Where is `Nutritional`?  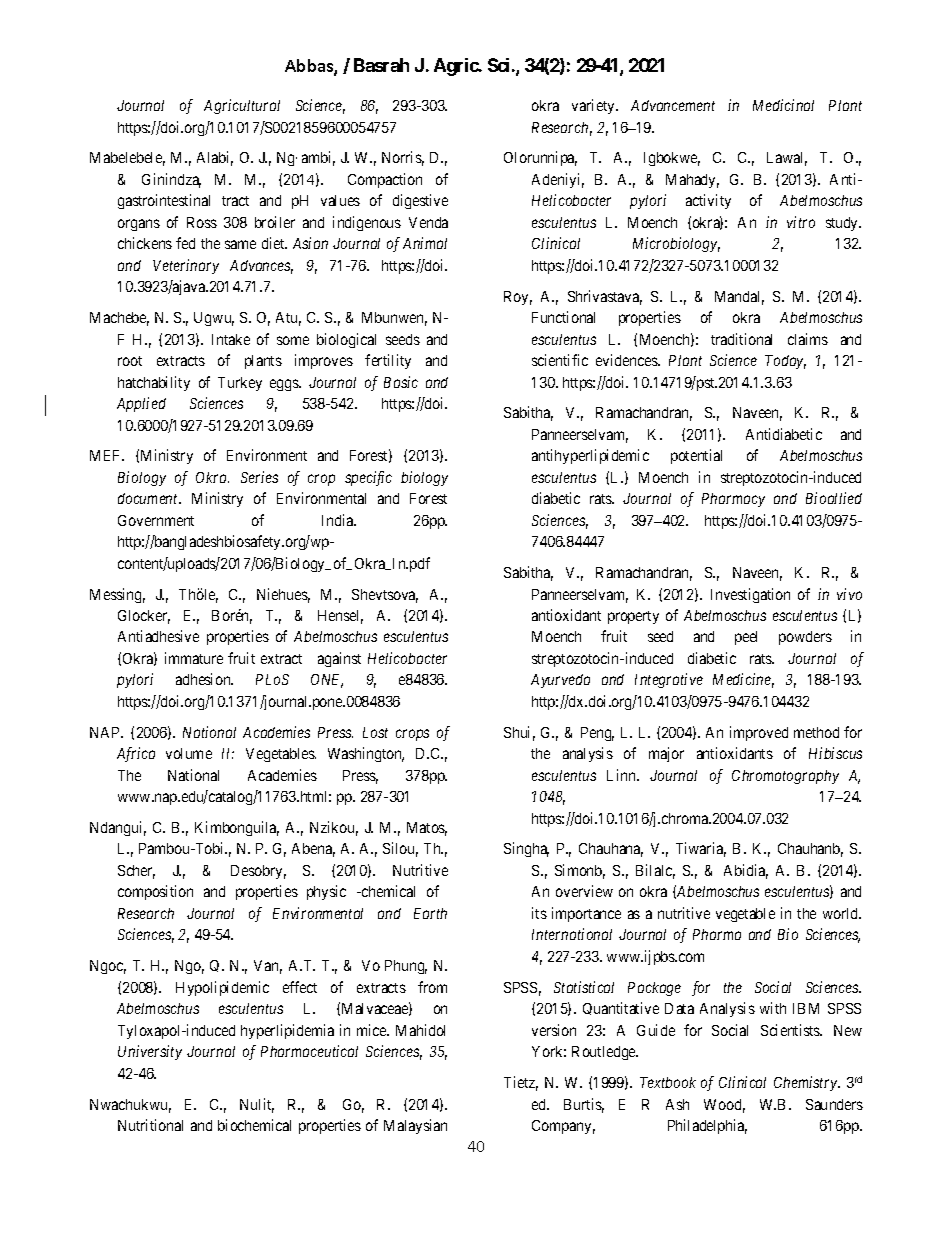 Nutritional is located at coordinates (150, 1125).
